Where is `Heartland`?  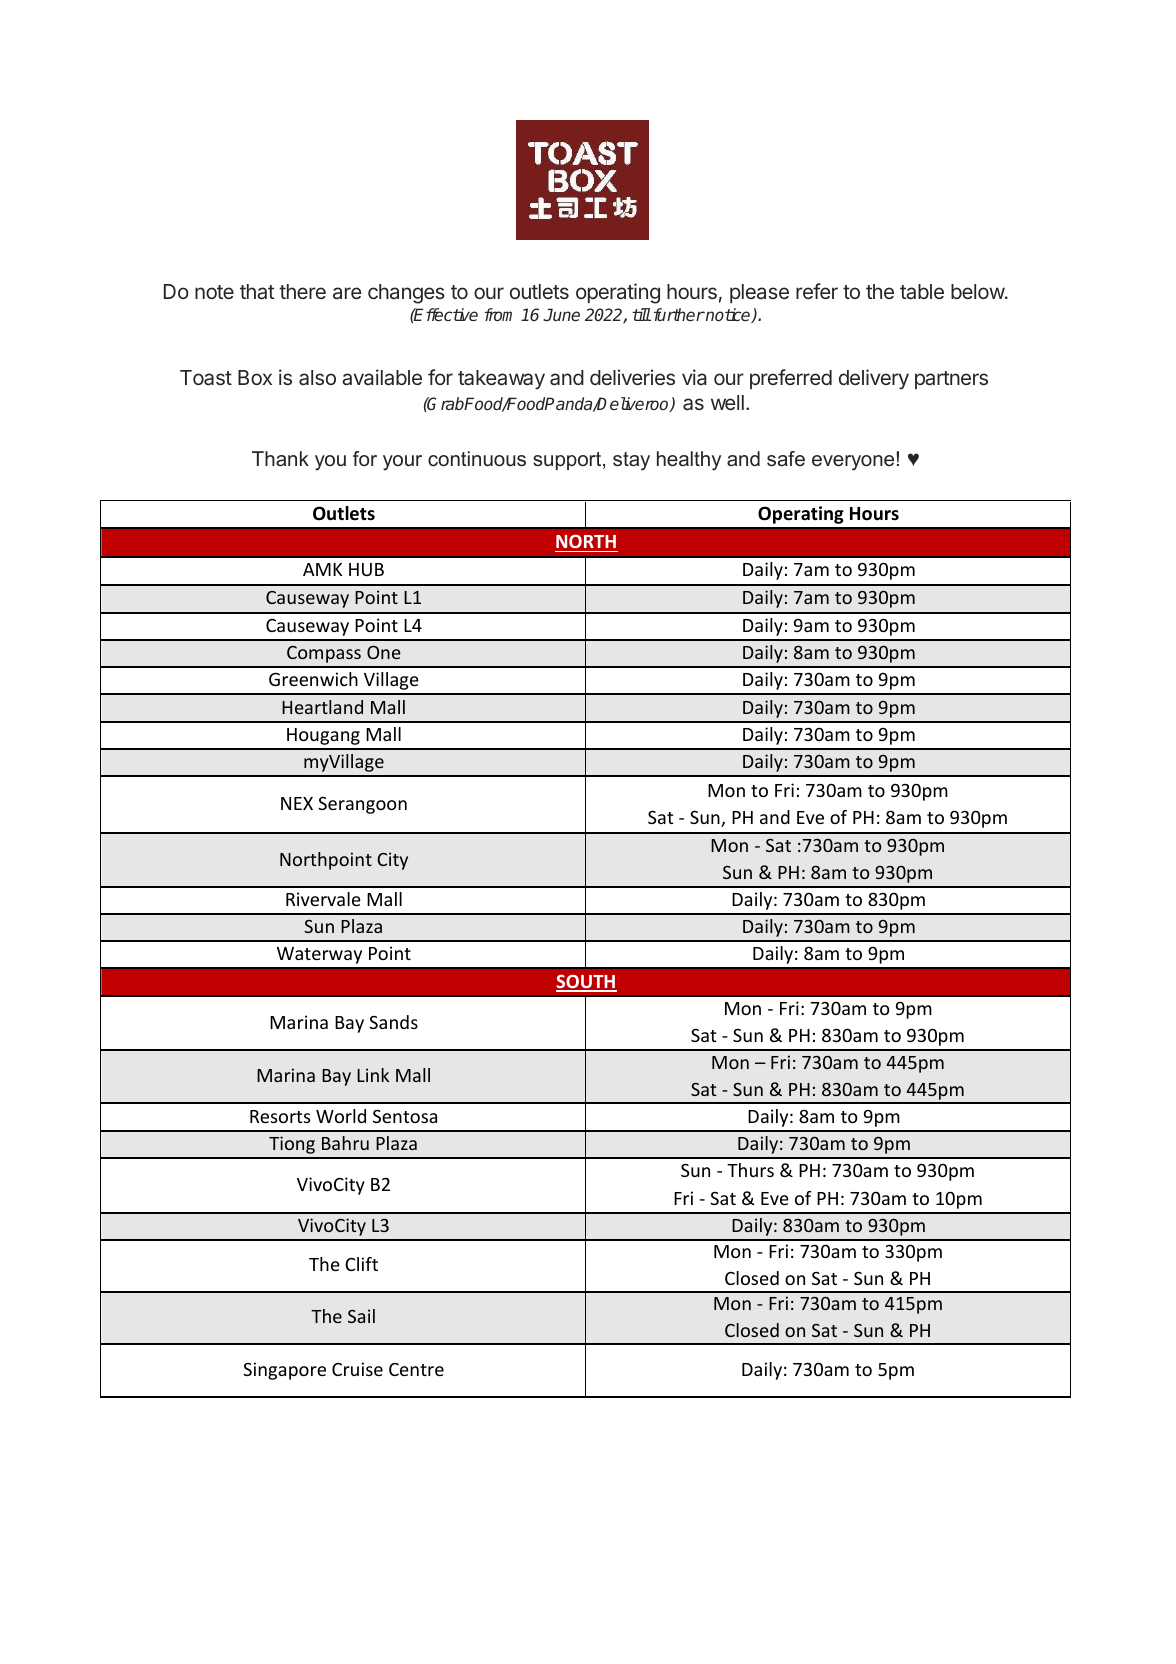 Heartland is located at coordinates (322, 707).
